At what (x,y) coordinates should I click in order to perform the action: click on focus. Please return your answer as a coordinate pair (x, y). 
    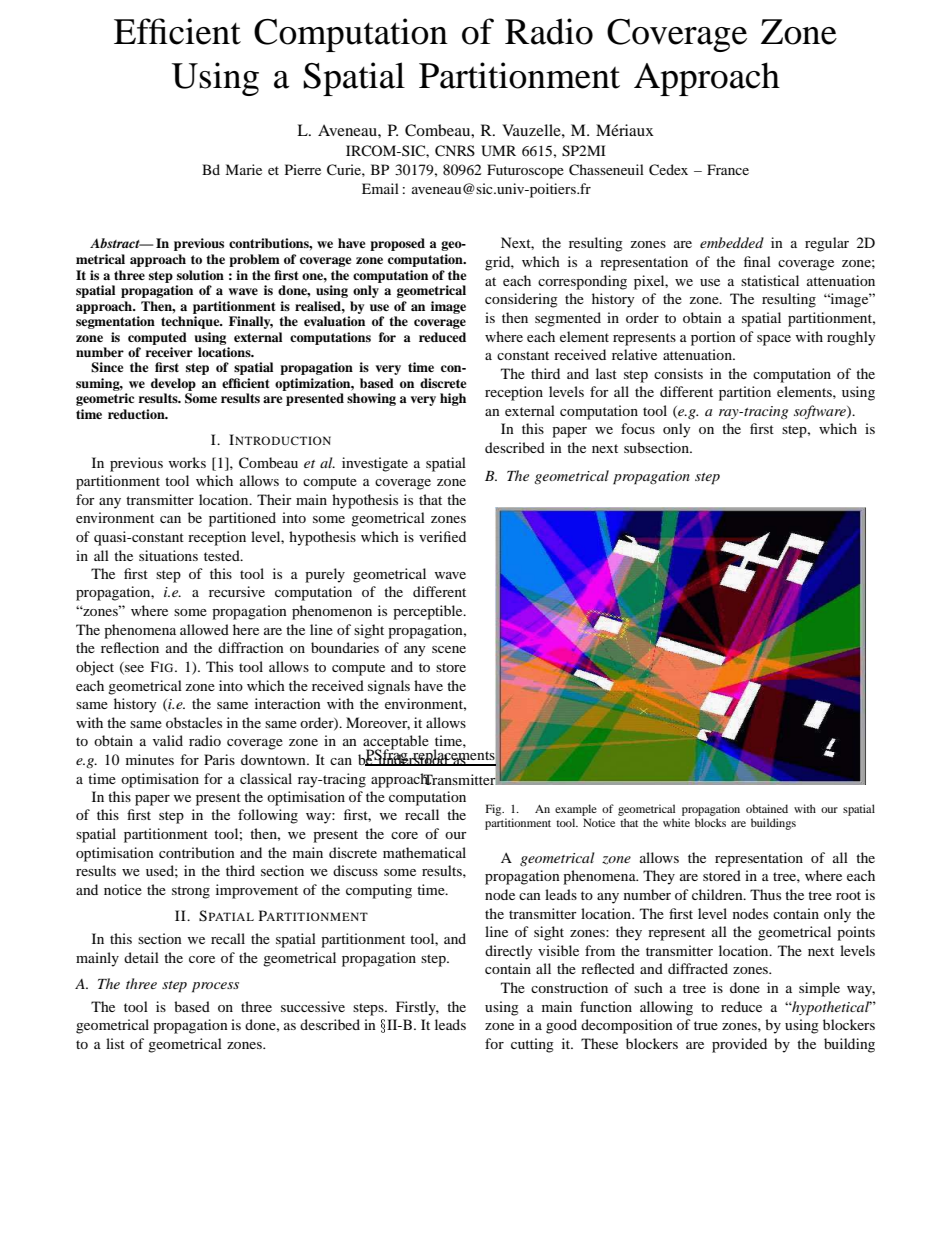
    Looking at the image, I should click on (638, 428).
